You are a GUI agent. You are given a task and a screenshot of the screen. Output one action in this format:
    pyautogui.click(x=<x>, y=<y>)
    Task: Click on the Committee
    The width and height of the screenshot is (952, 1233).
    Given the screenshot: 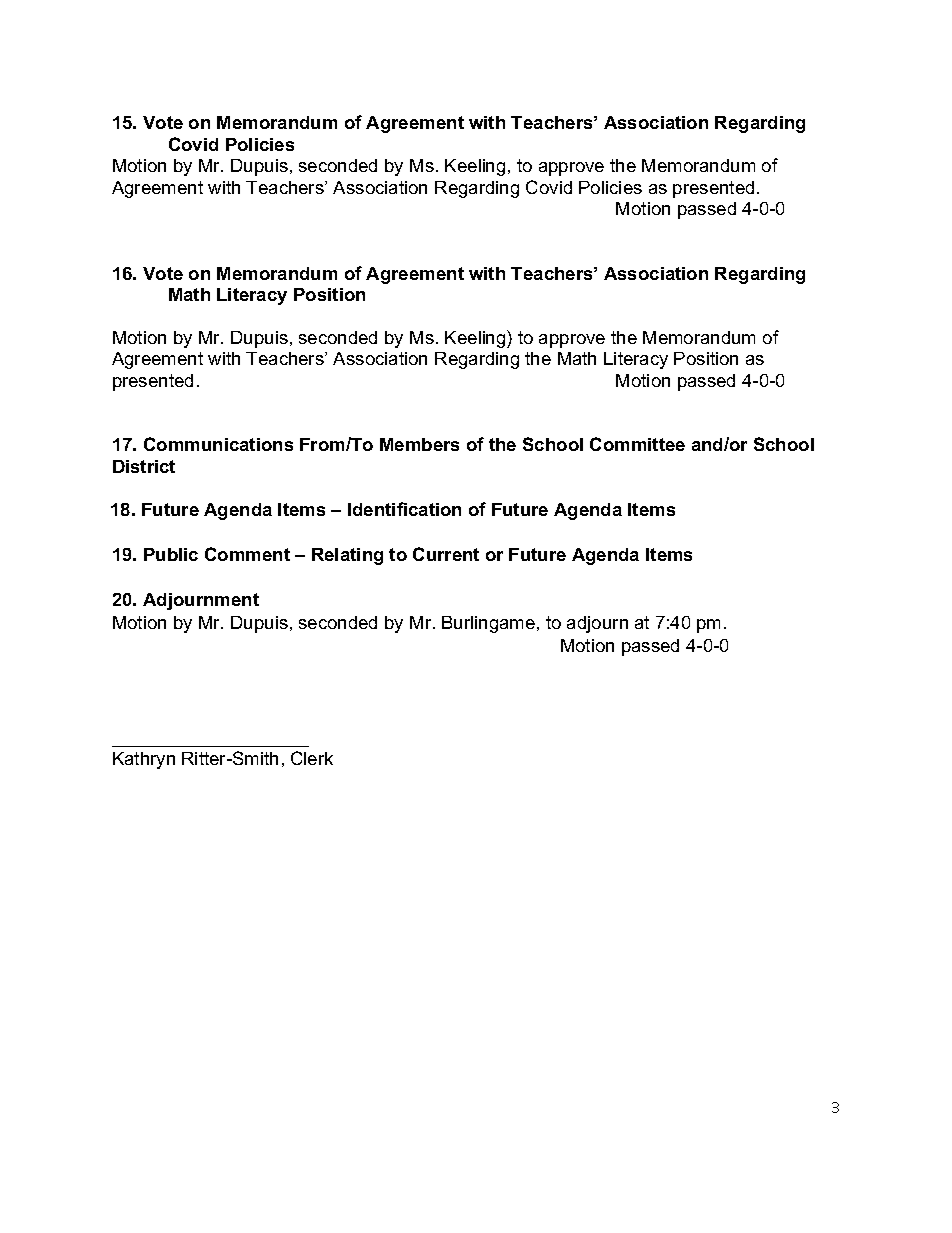 What is the action you would take?
    pyautogui.click(x=637, y=444)
